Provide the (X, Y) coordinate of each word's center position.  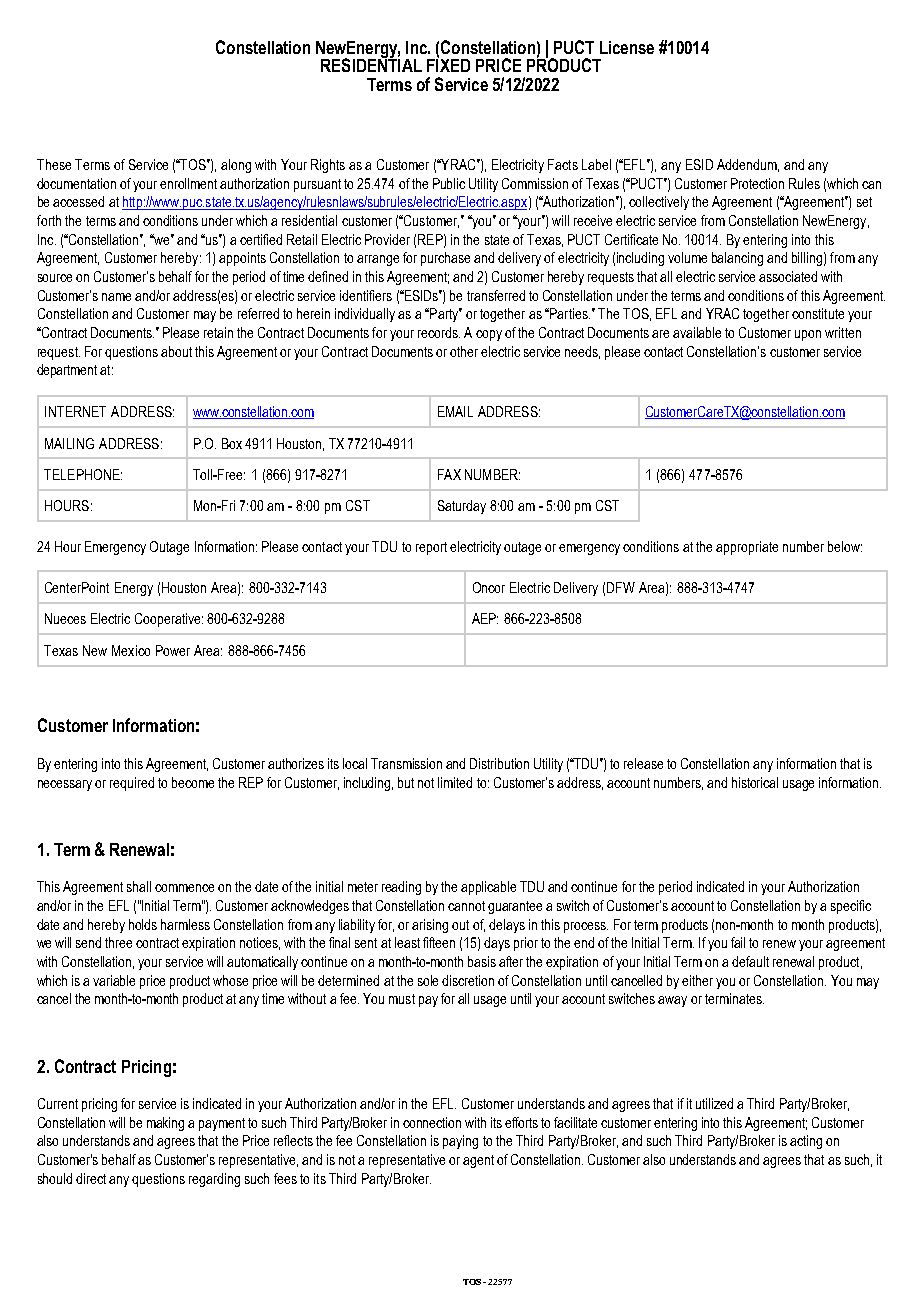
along (236, 166)
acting (806, 1142)
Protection (757, 183)
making (165, 1124)
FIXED (448, 64)
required (132, 784)
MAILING (69, 443)
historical (755, 782)
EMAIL (455, 411)
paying (460, 1142)
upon (808, 335)
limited (455, 782)
